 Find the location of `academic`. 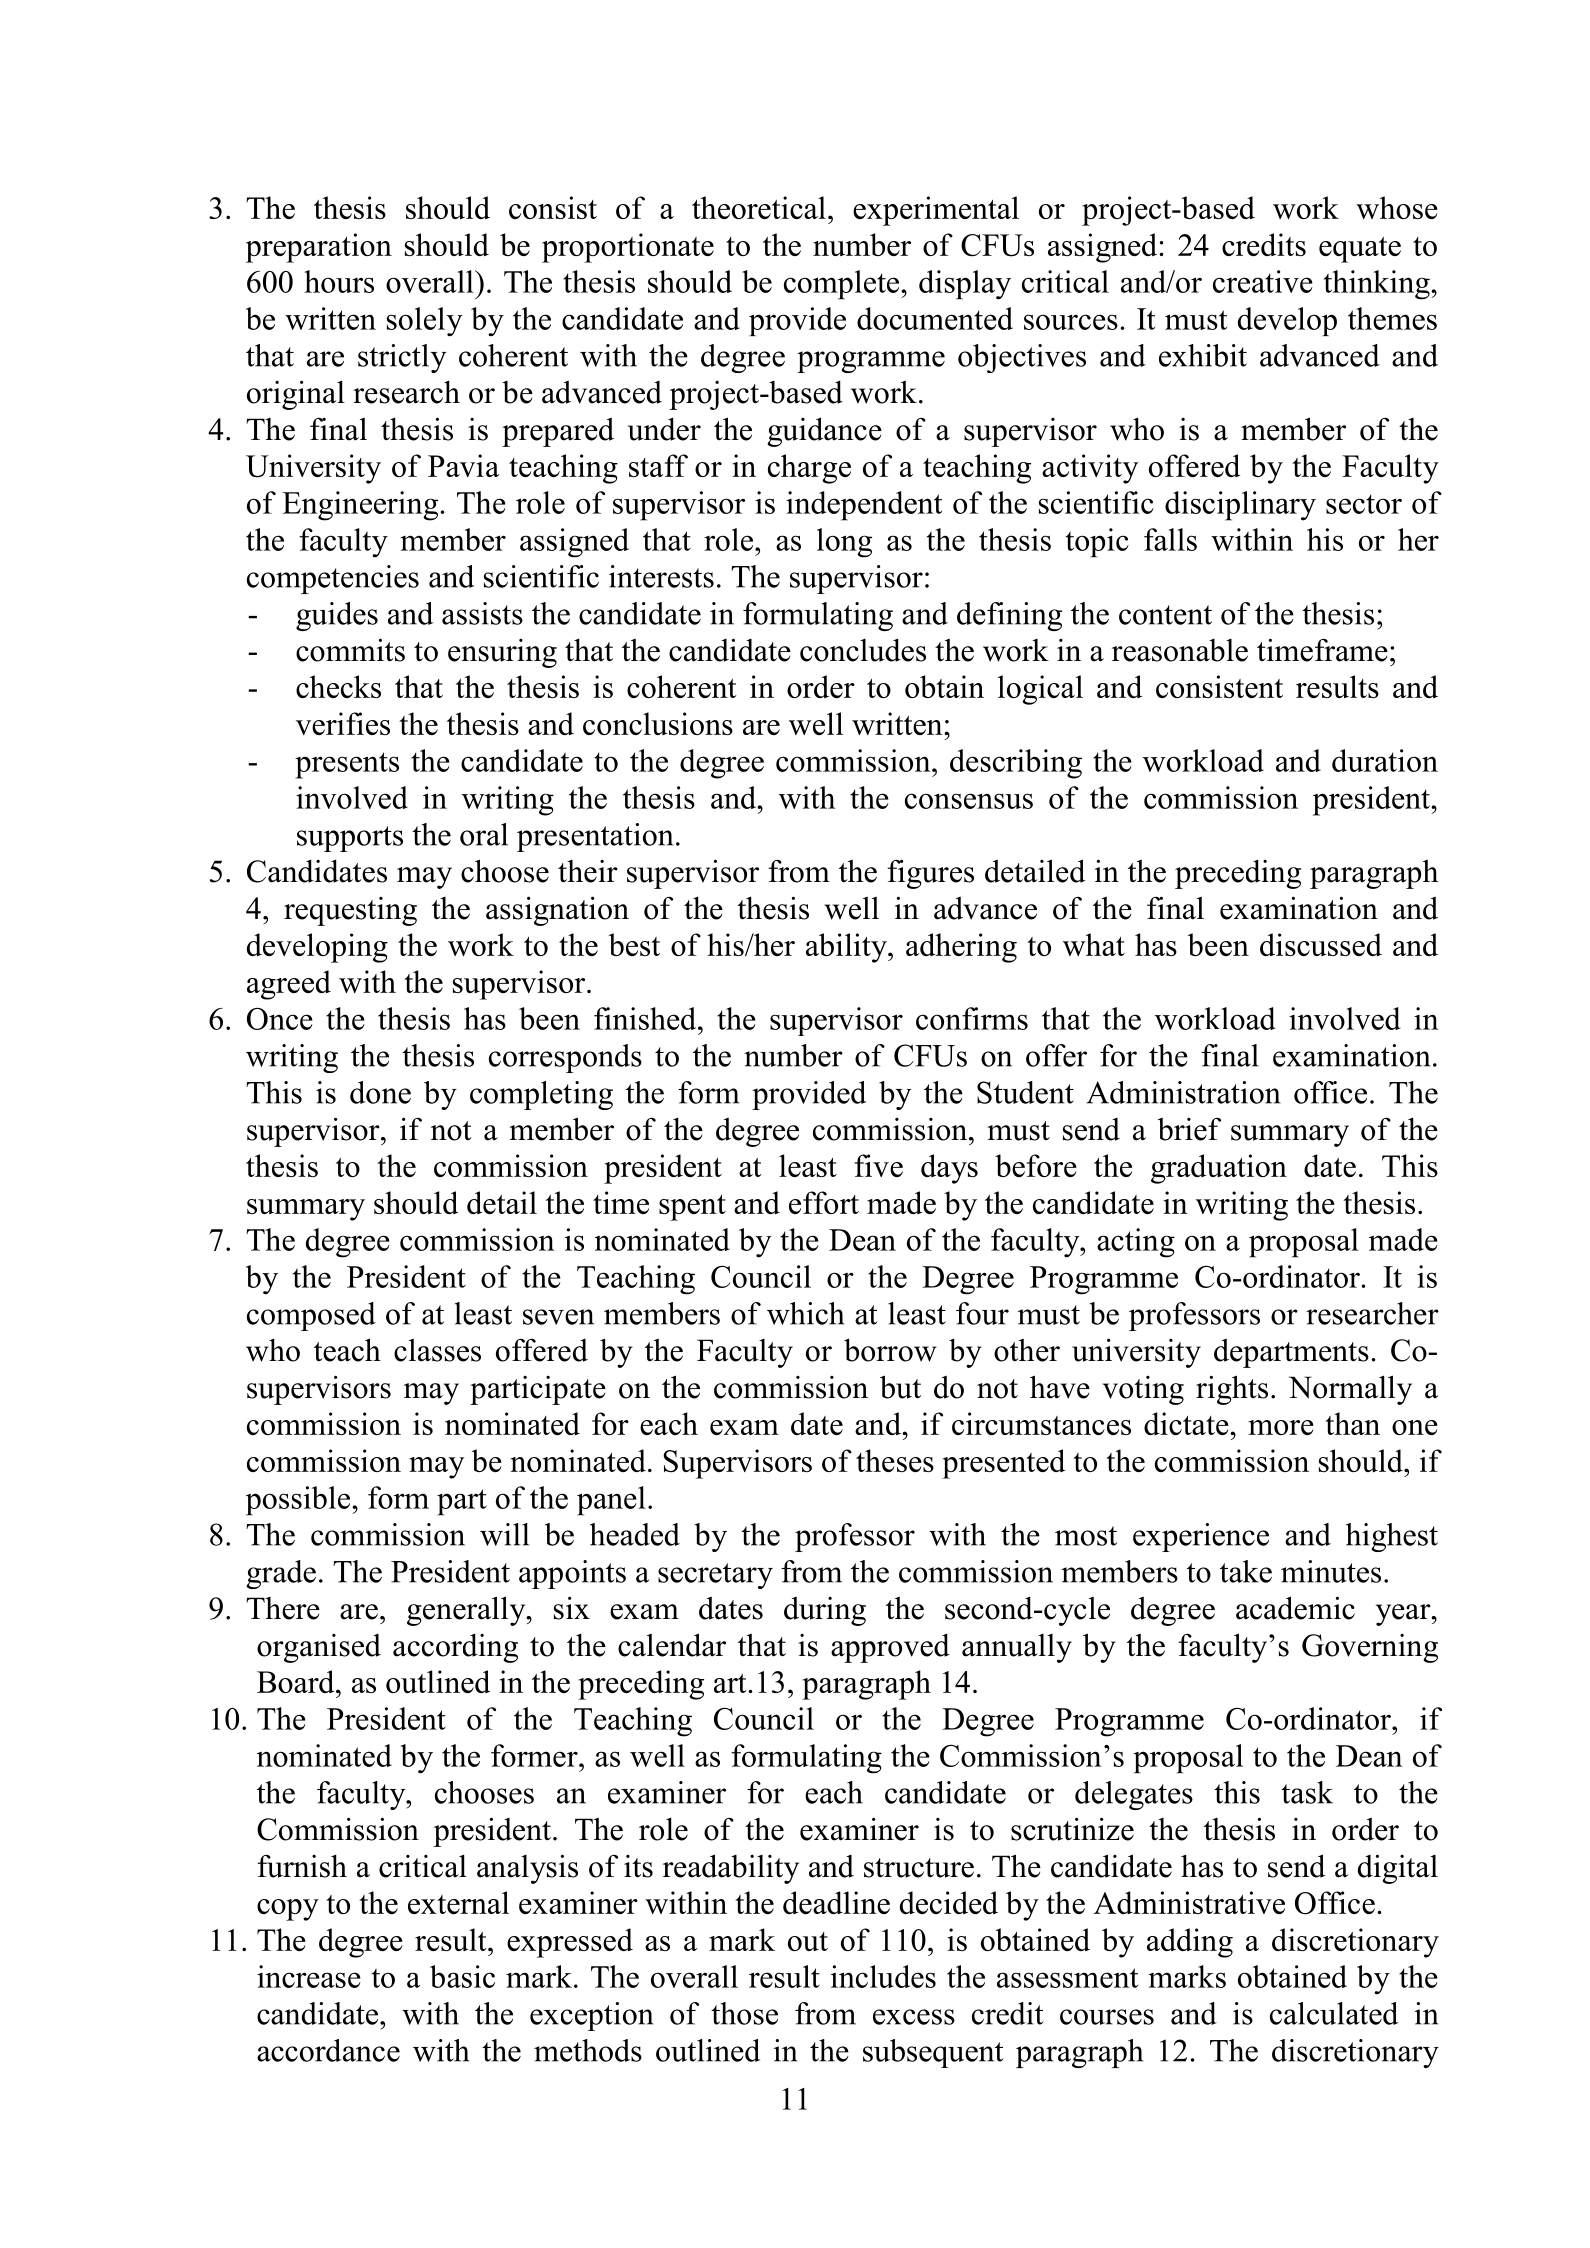

academic is located at coordinates (1295, 1608).
